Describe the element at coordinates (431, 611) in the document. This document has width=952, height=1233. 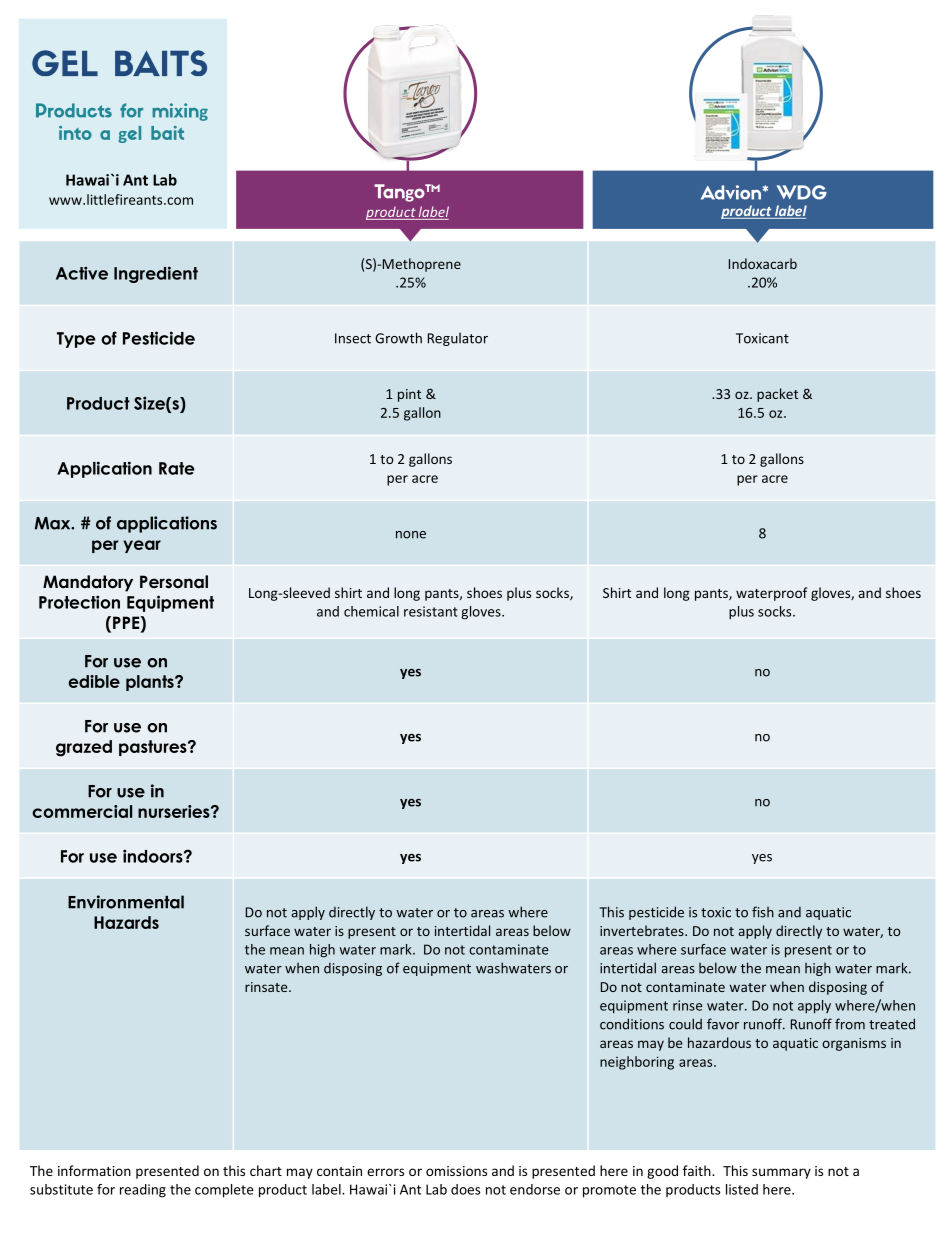
I see `resistant` at that location.
